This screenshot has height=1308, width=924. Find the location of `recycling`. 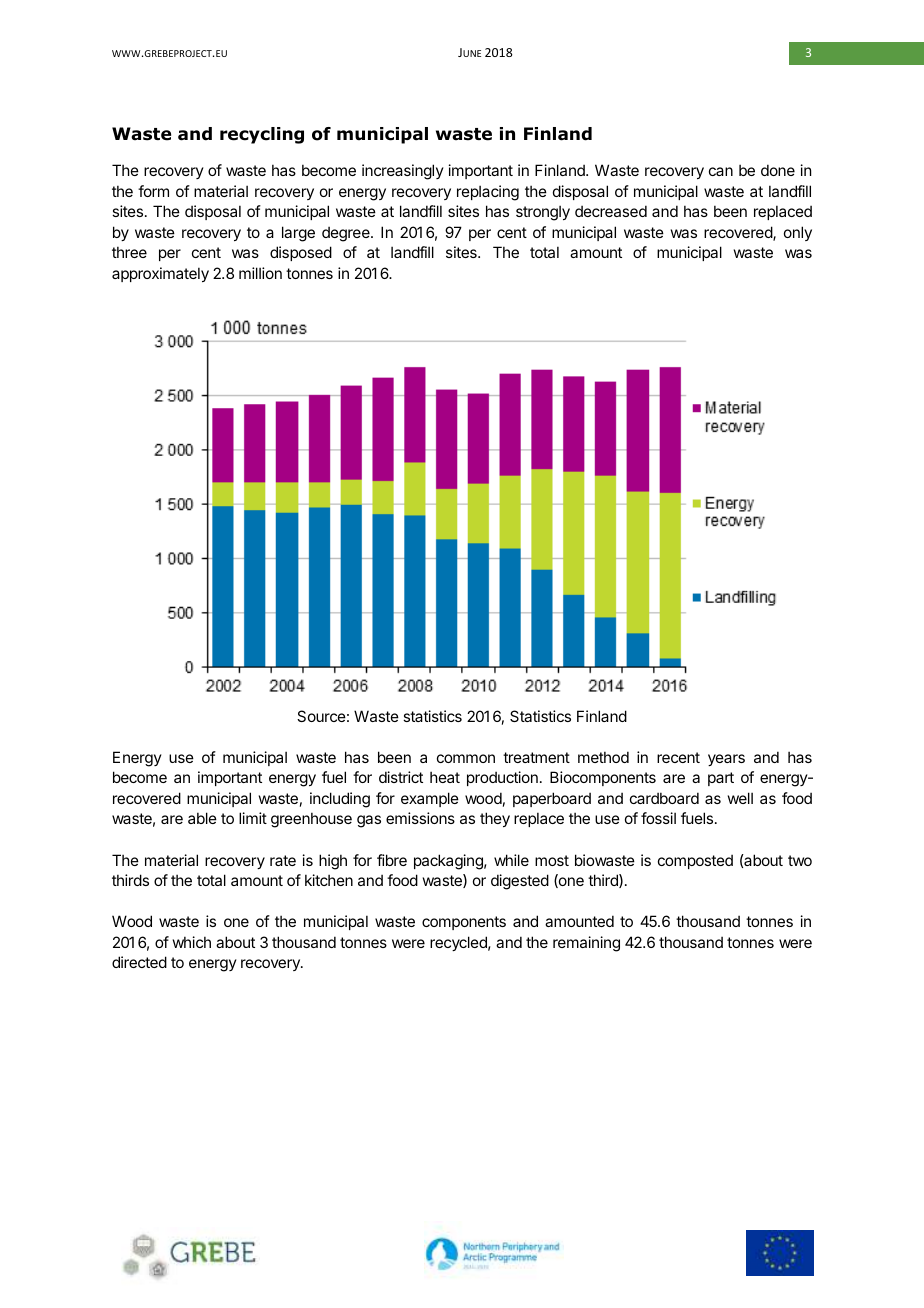

recycling is located at coordinates (262, 135).
